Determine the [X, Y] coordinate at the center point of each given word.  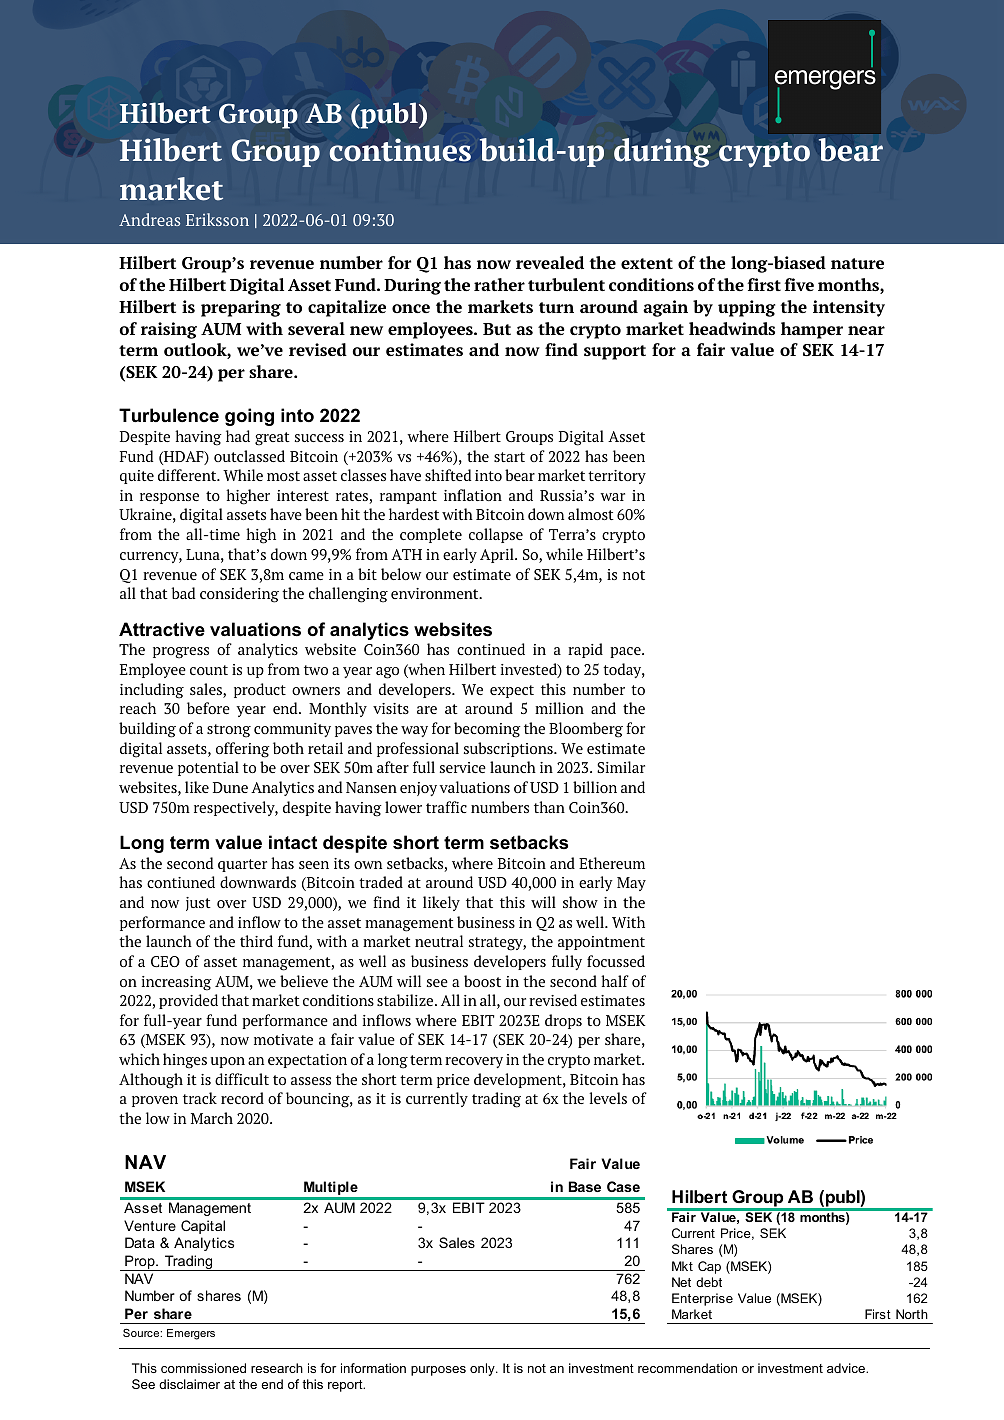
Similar [621, 767]
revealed [550, 262]
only [483, 1369]
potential [208, 768]
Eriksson [217, 219]
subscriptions [509, 749]
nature [857, 263]
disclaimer [189, 1384]
